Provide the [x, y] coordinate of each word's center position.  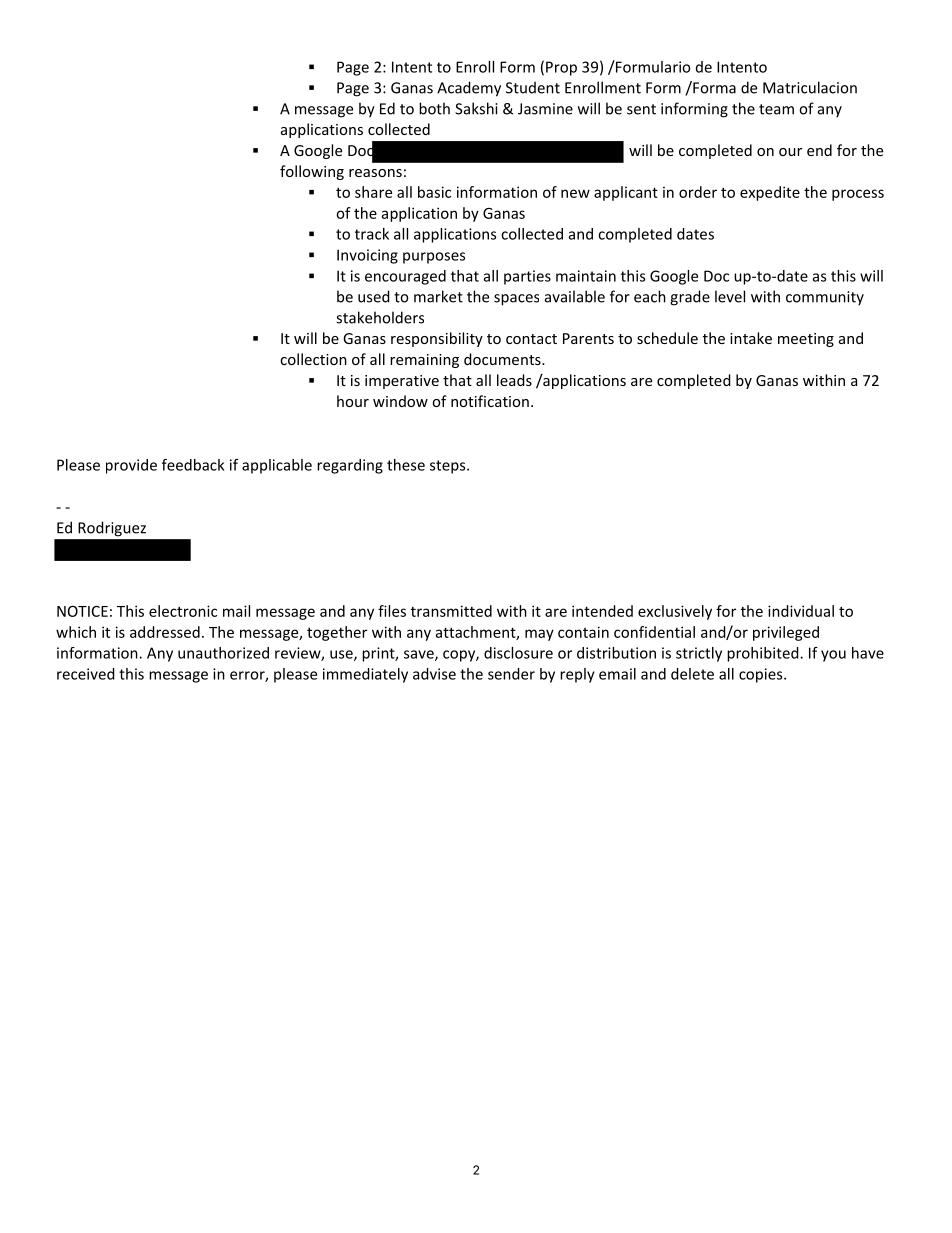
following [312, 172]
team [776, 109]
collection [313, 359]
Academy [469, 89]
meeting [806, 340]
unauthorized [223, 653]
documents [503, 359]
